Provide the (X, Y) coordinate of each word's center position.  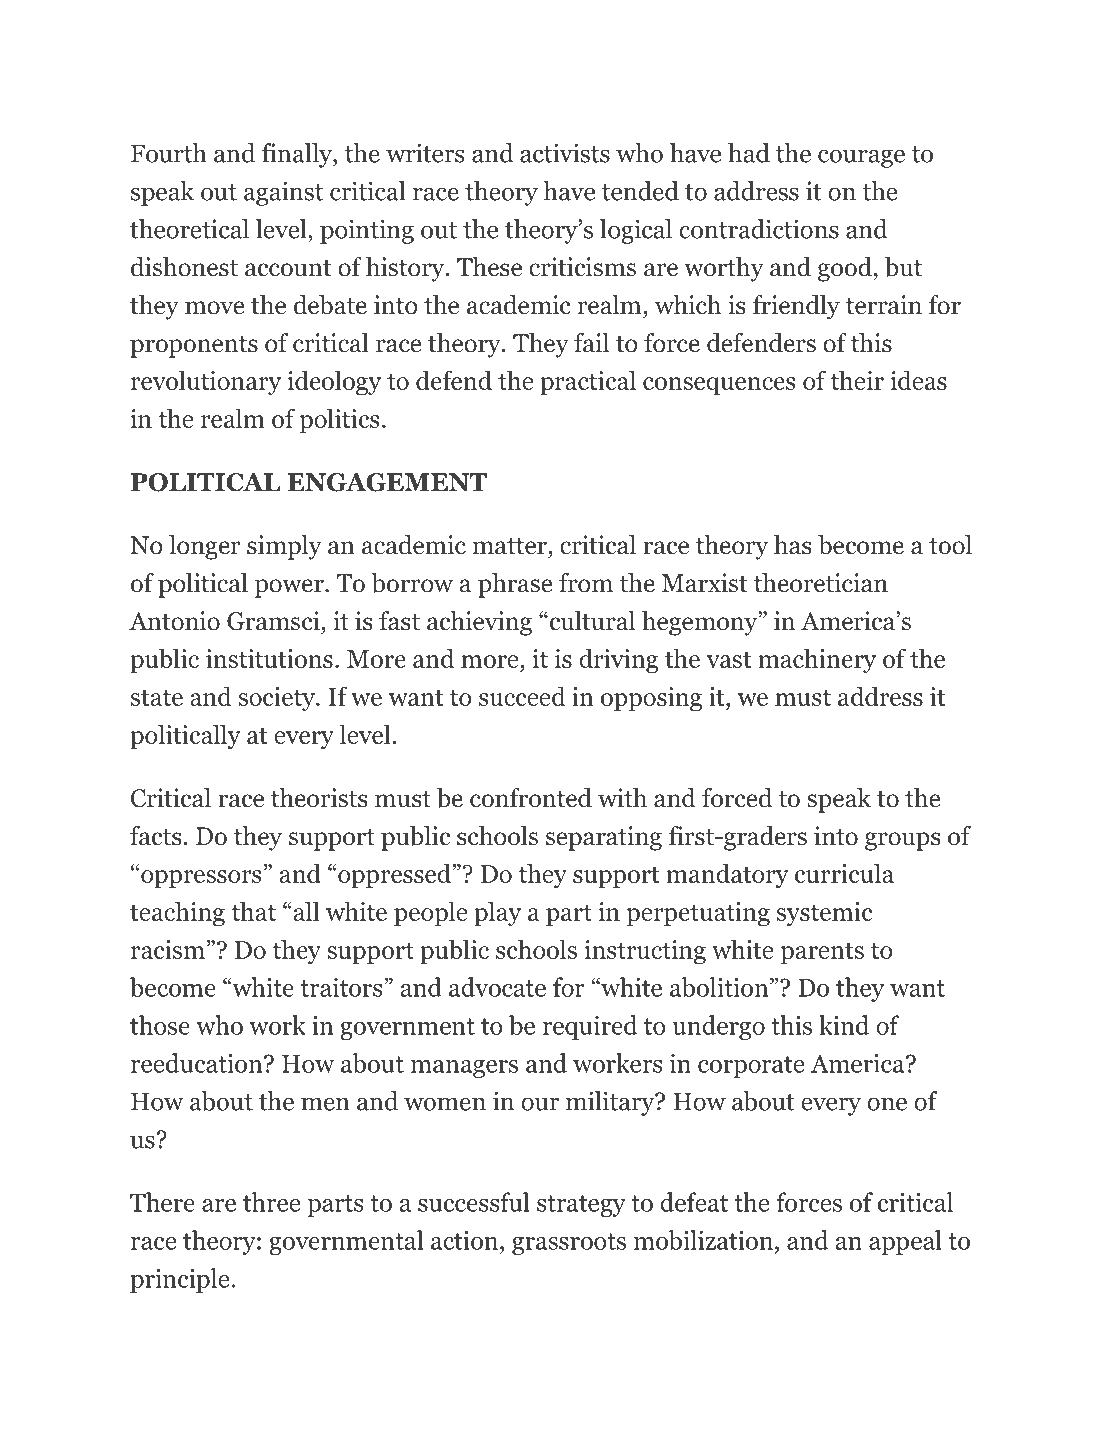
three (271, 1202)
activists (565, 153)
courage (861, 158)
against (283, 193)
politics (339, 421)
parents (822, 954)
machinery (817, 660)
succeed (522, 696)
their (857, 380)
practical (588, 383)
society (278, 699)
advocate (497, 987)
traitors (342, 987)
